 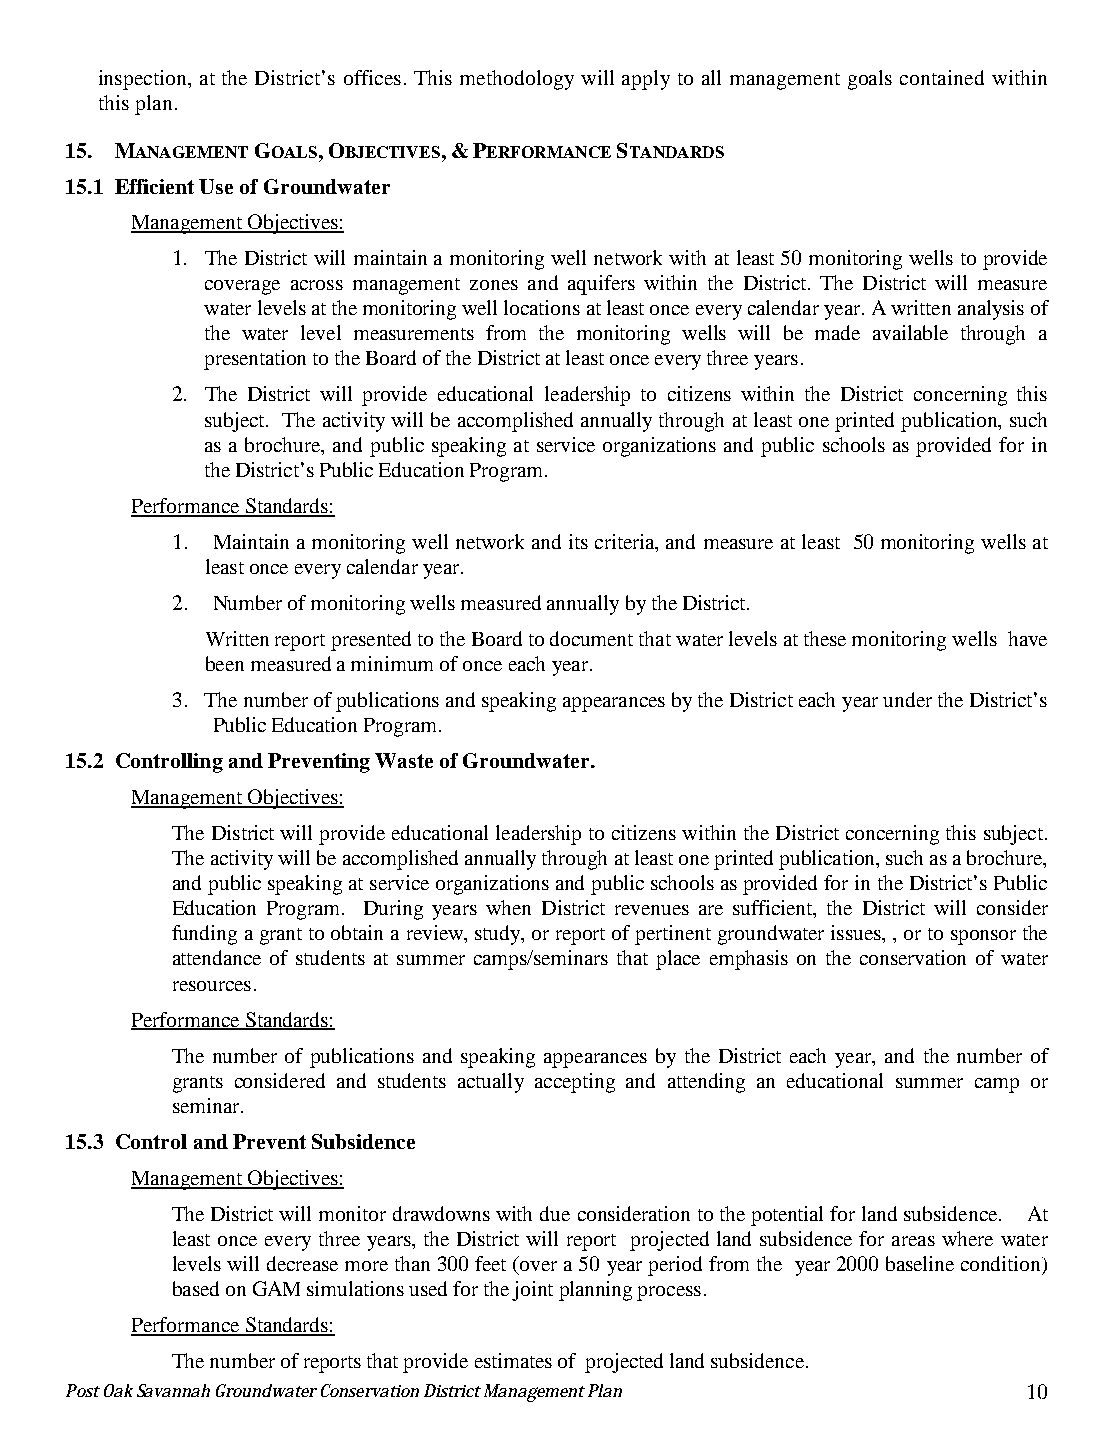 What do you see at coordinates (517, 80) in the screenshot?
I see `methodology` at bounding box center [517, 80].
